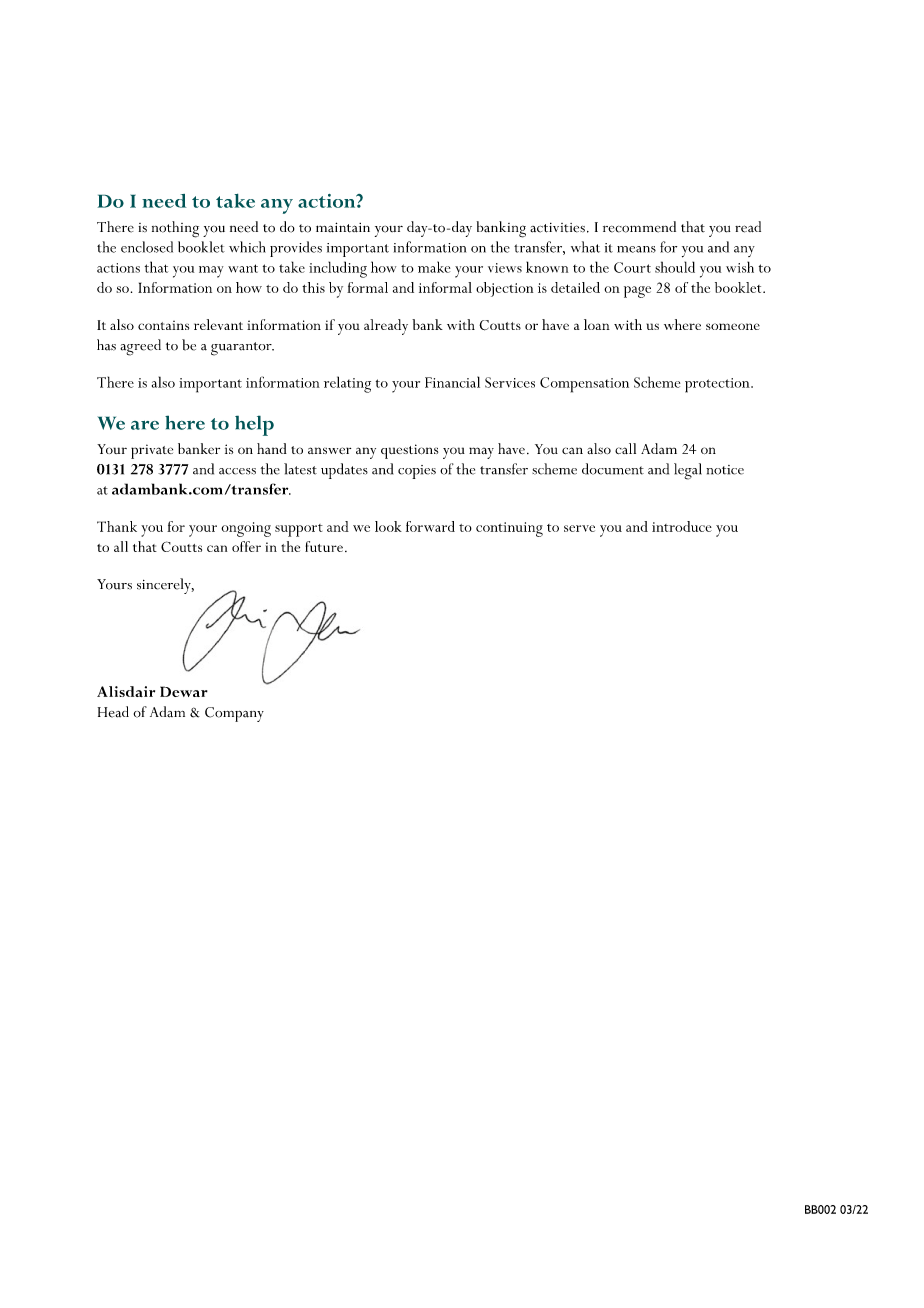 The width and height of the screenshot is (924, 1308). What do you see at coordinates (237, 471) in the screenshot?
I see `access` at bounding box center [237, 471].
